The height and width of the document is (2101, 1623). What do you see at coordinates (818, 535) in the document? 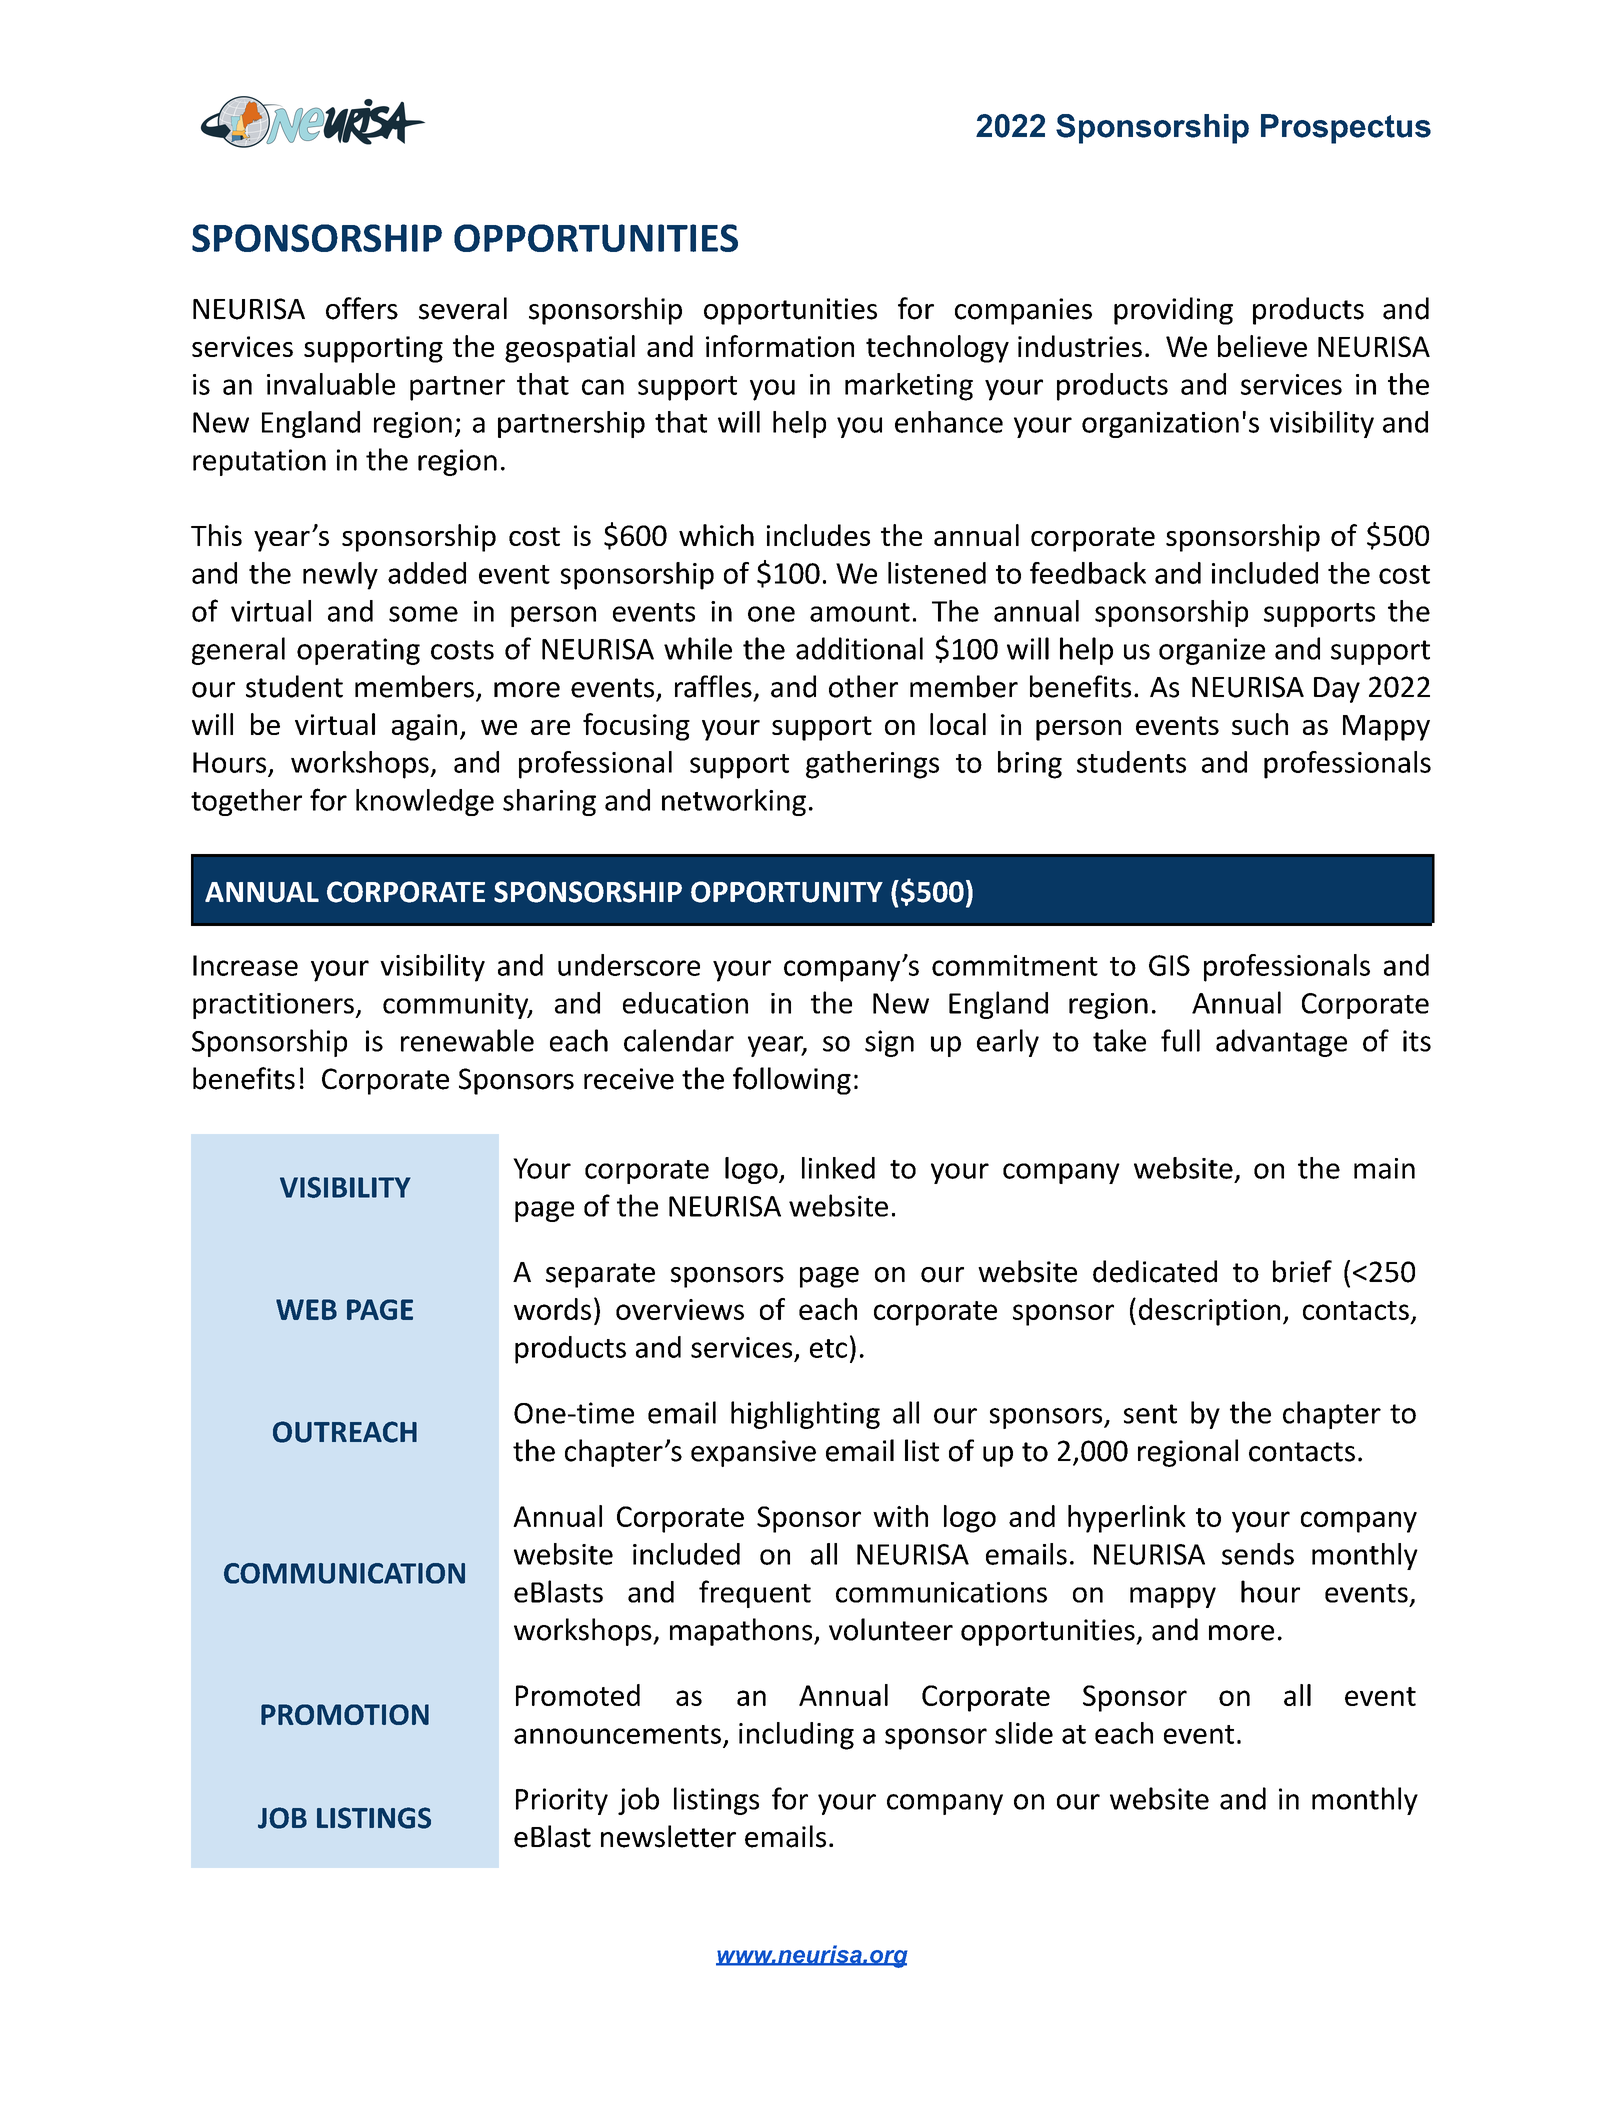
I see `includes` at bounding box center [818, 535].
